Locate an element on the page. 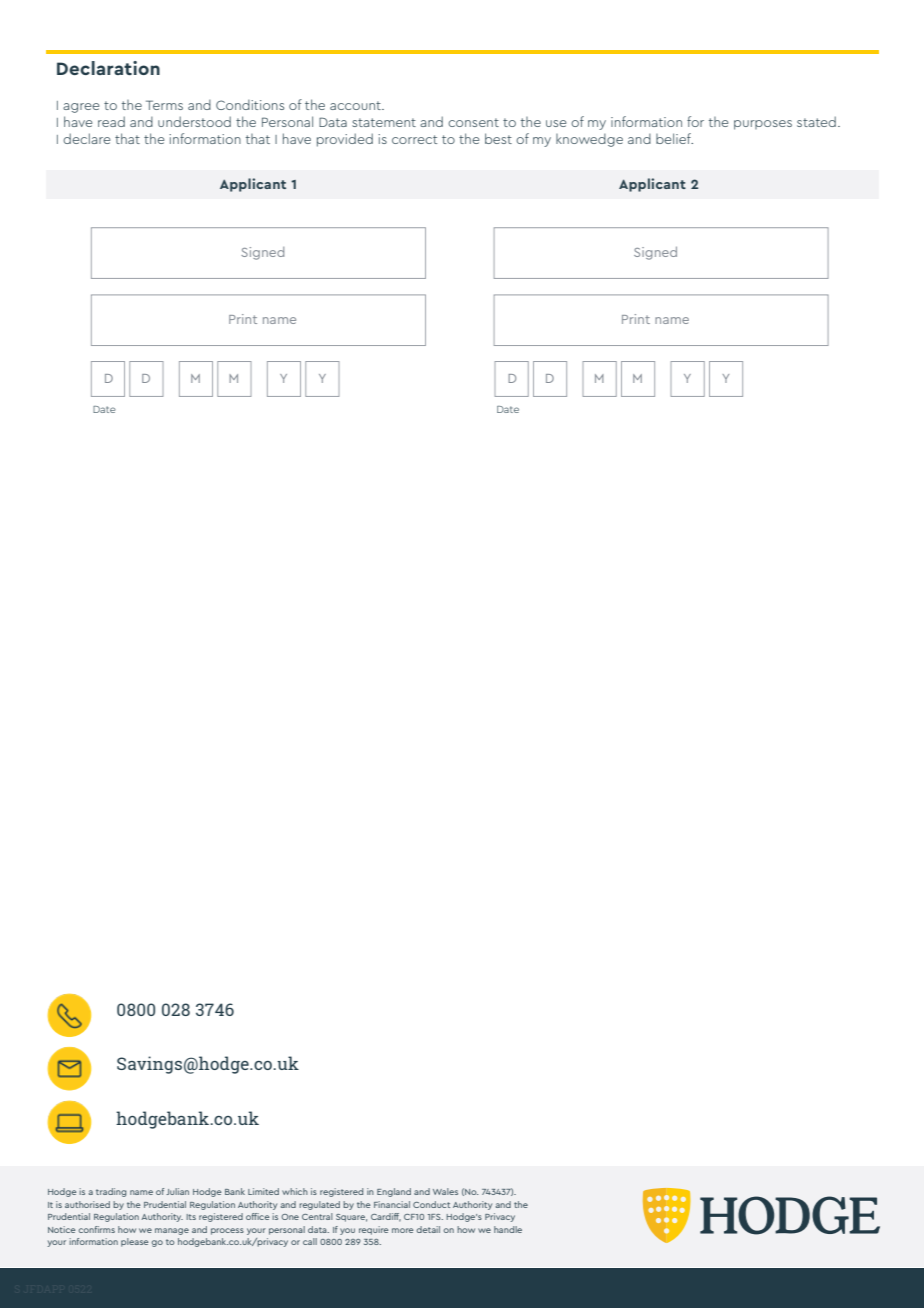  Terms is located at coordinates (164, 105).
